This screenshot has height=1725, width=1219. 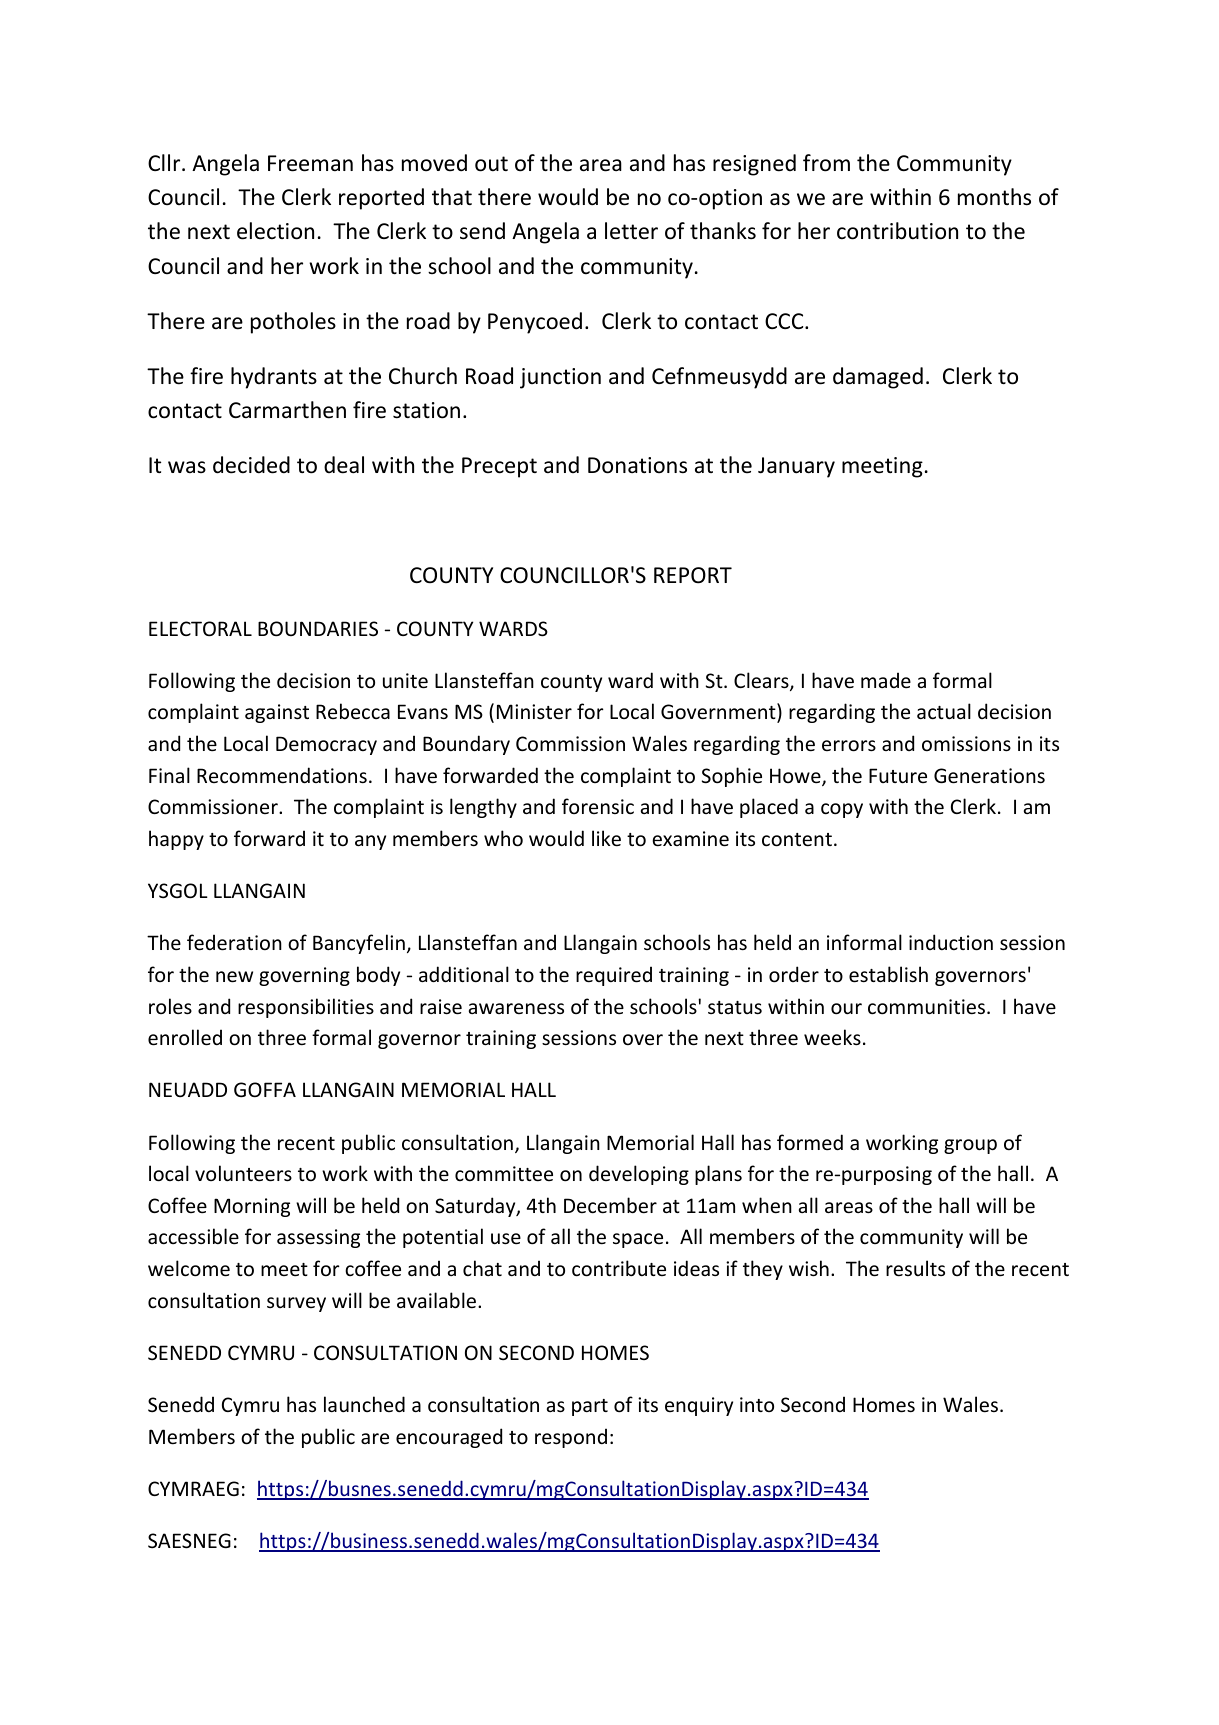 What do you see at coordinates (590, 1407) in the screenshot?
I see `part` at bounding box center [590, 1407].
